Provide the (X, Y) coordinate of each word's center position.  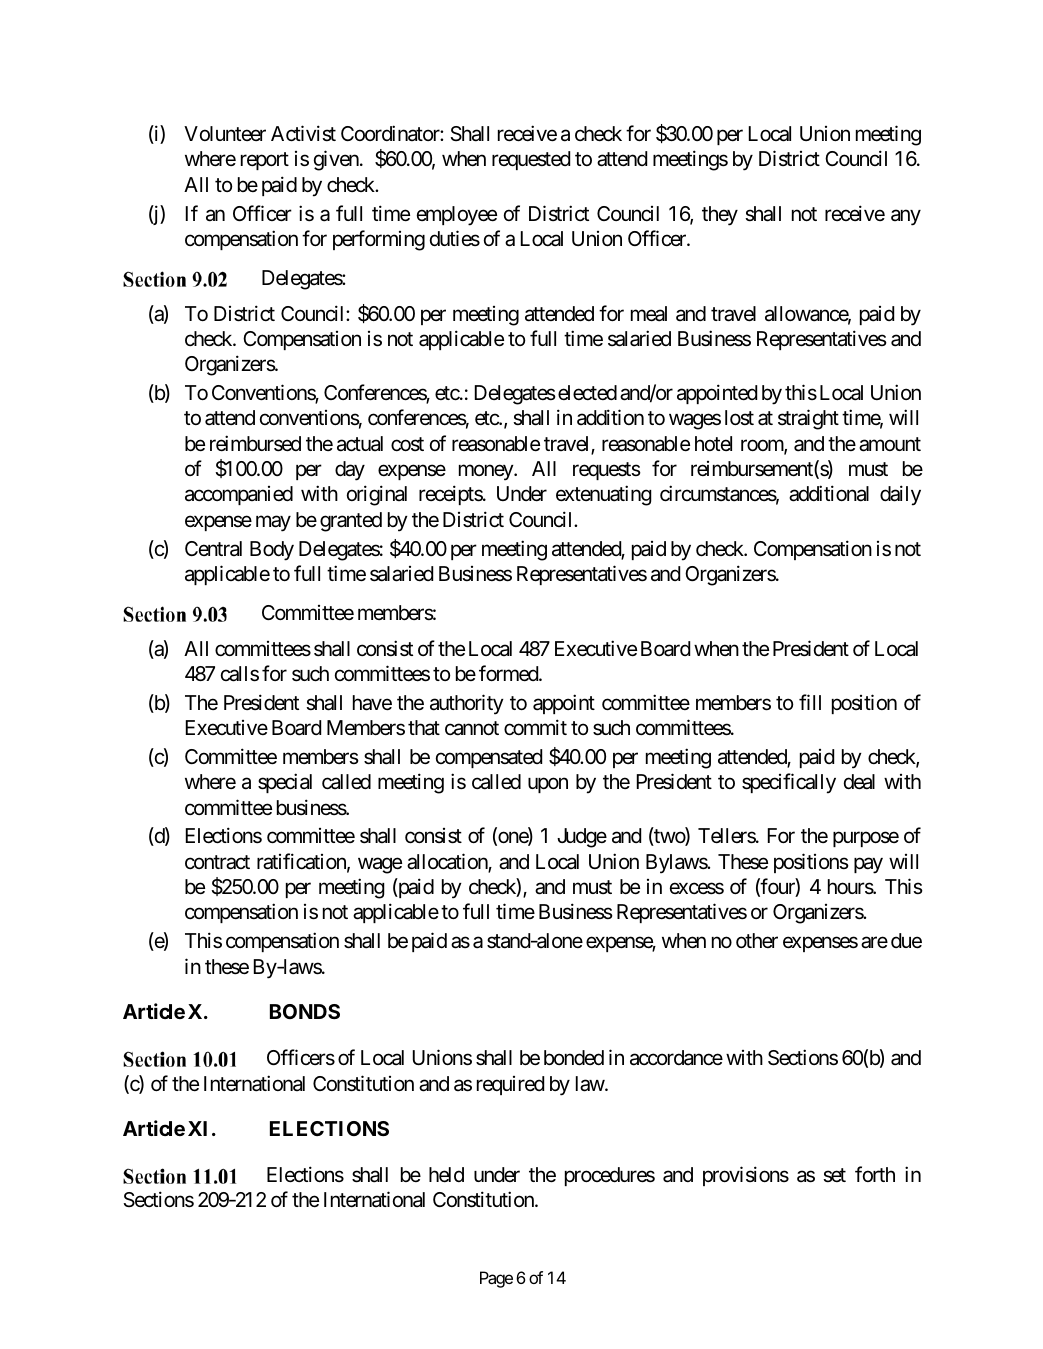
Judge (582, 838)
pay (868, 865)
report (265, 161)
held (446, 1175)
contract (217, 862)
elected (587, 392)
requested (531, 160)
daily (900, 496)
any (906, 217)
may (273, 523)
